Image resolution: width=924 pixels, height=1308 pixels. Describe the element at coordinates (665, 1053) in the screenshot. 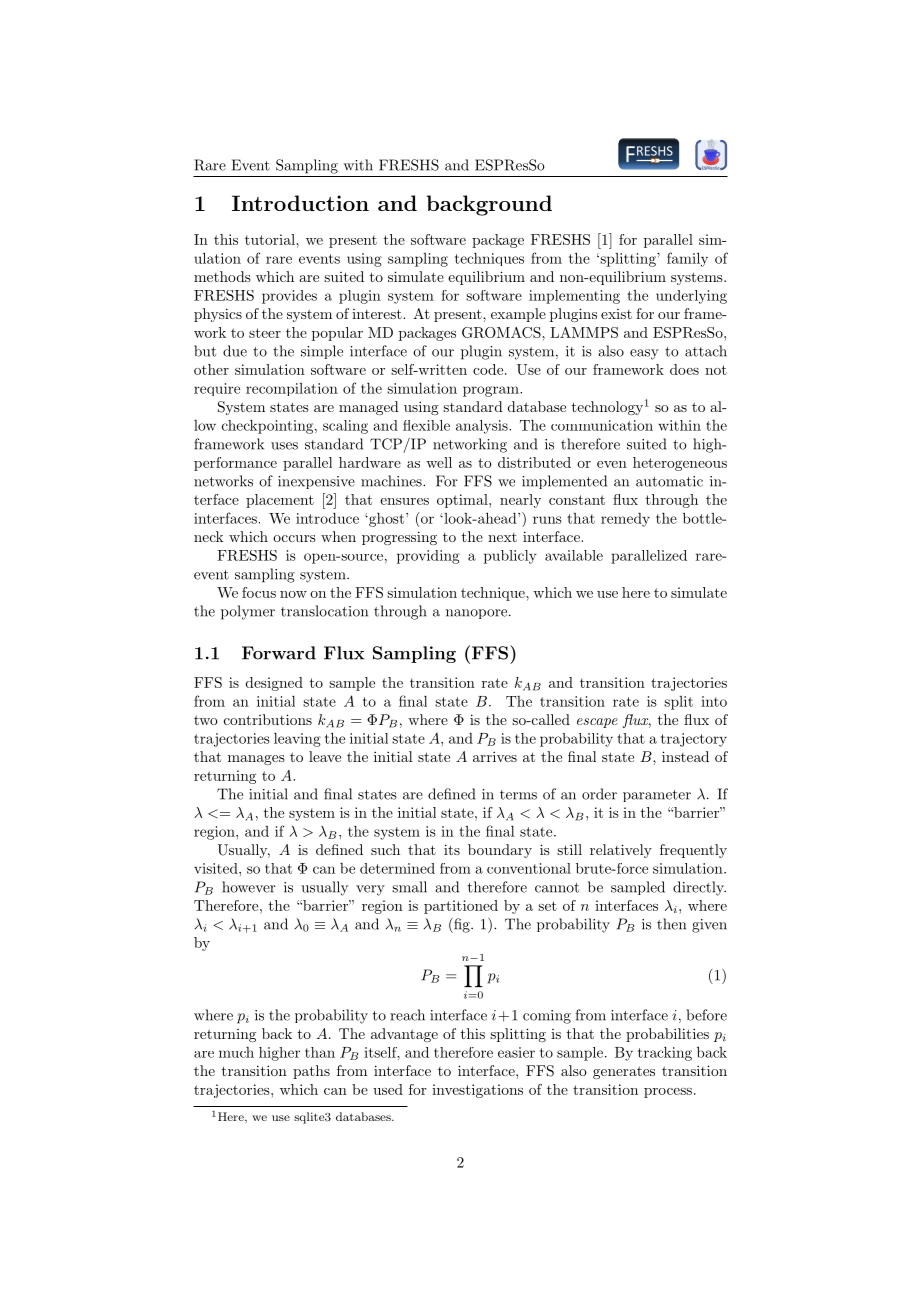

I see `tracking` at that location.
